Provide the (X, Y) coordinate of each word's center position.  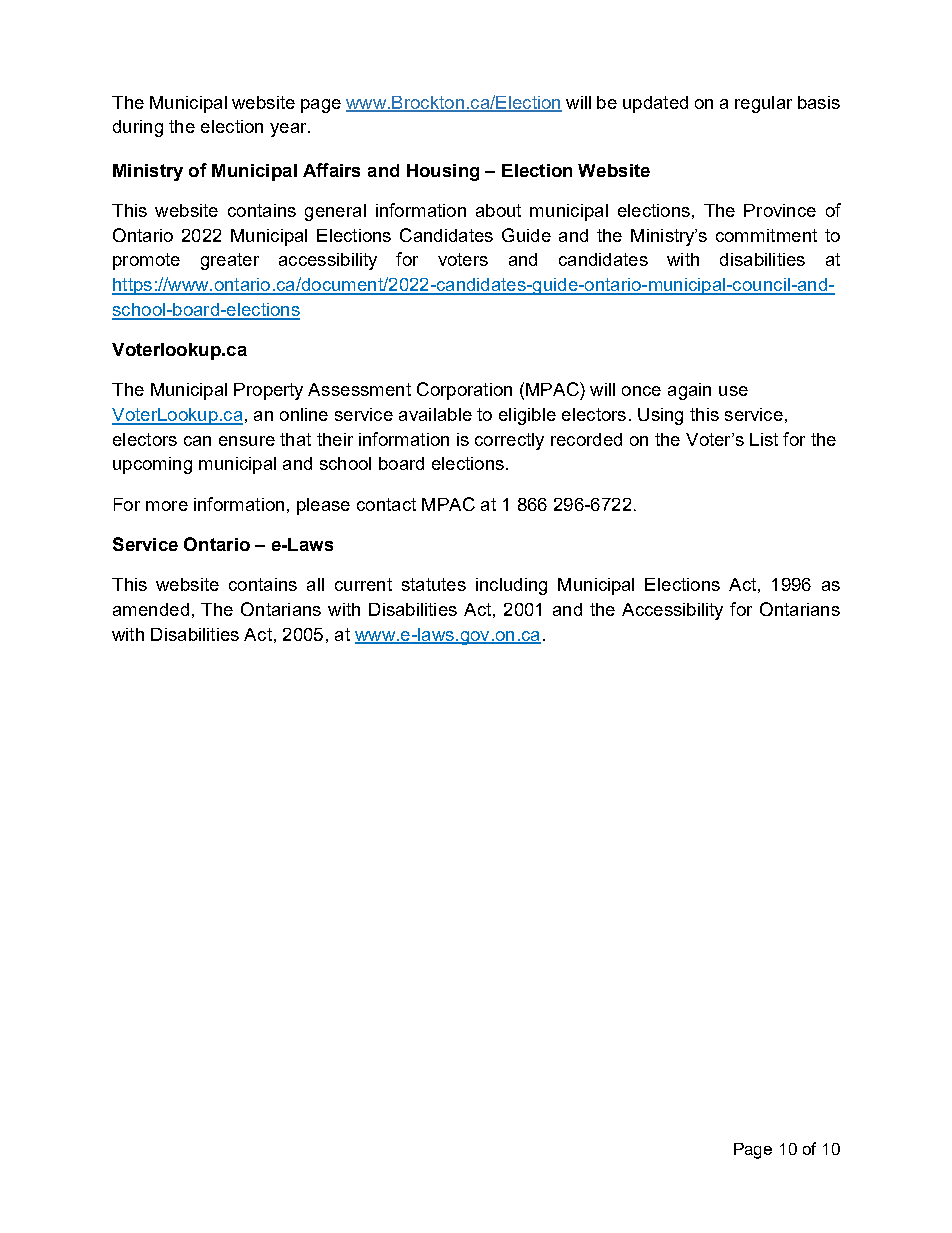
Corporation (464, 391)
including (511, 586)
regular (763, 104)
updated (655, 104)
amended (151, 609)
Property (268, 391)
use (733, 391)
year (289, 130)
